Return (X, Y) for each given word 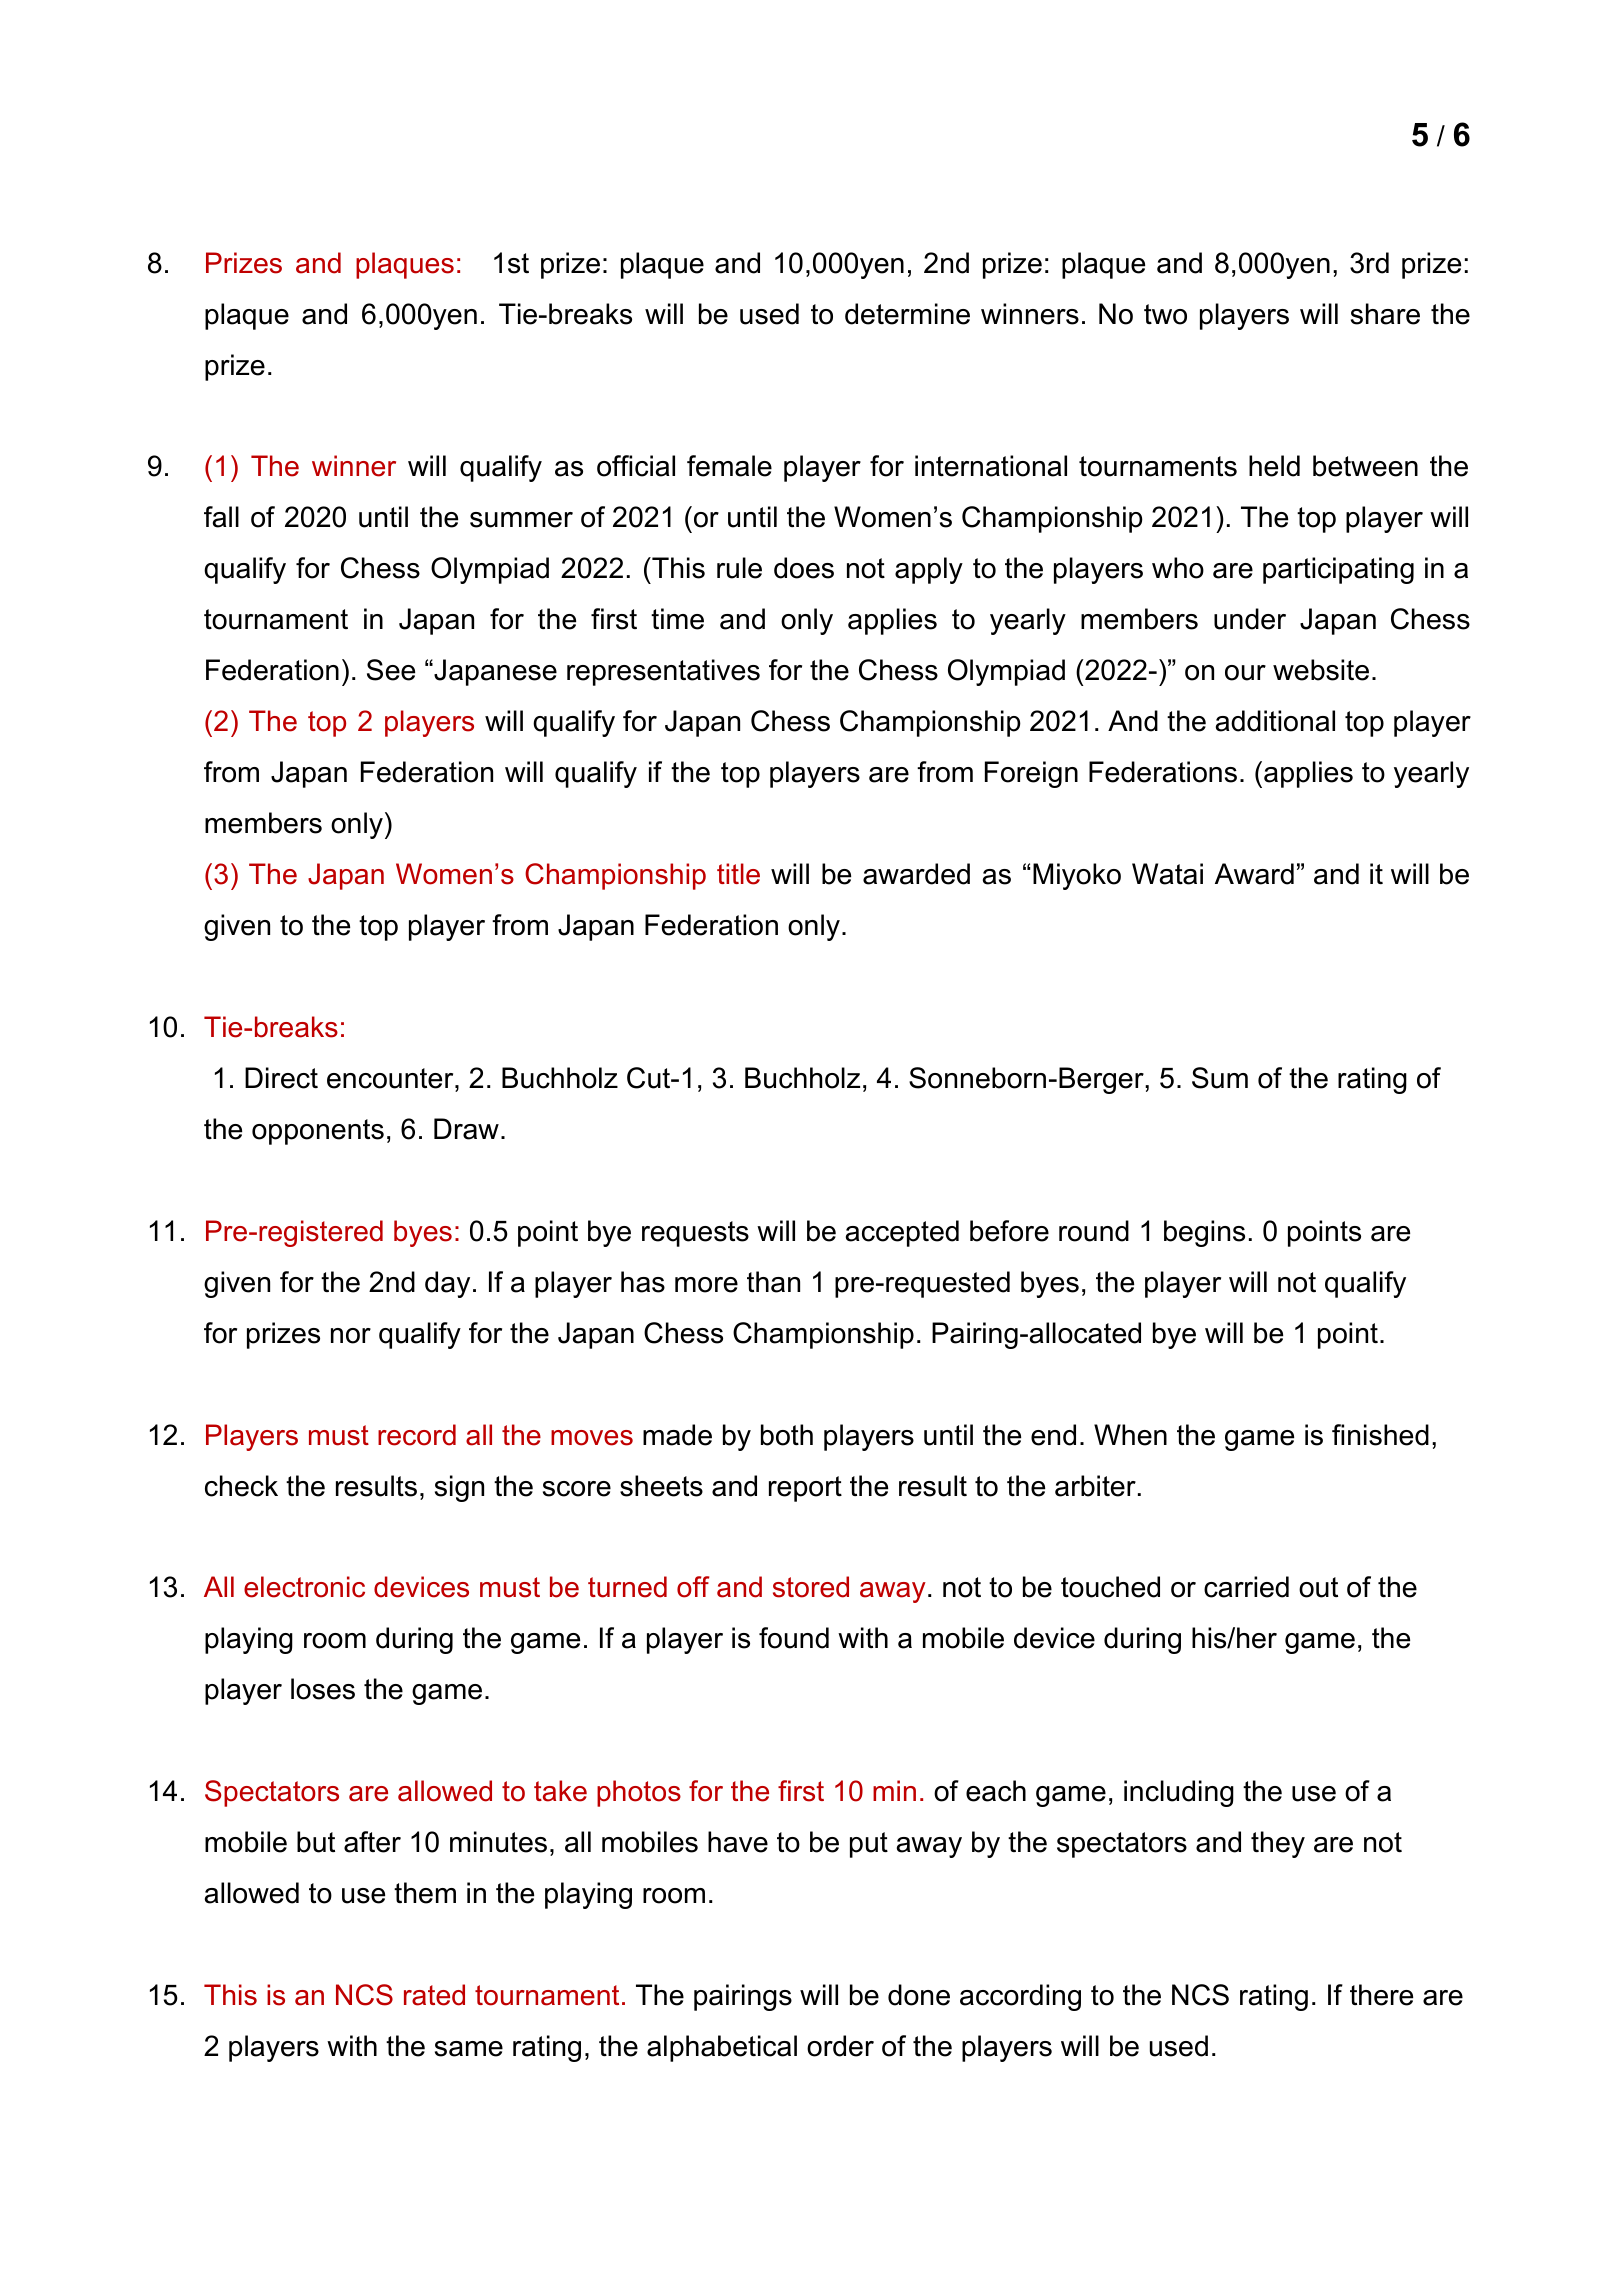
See (391, 670)
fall (221, 517)
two (1165, 314)
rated (434, 1995)
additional (1275, 721)
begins (1204, 1233)
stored (811, 1587)
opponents (318, 1132)
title (738, 874)
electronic (304, 1587)
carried (1246, 1587)
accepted (902, 1233)
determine (907, 314)
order (840, 2046)
